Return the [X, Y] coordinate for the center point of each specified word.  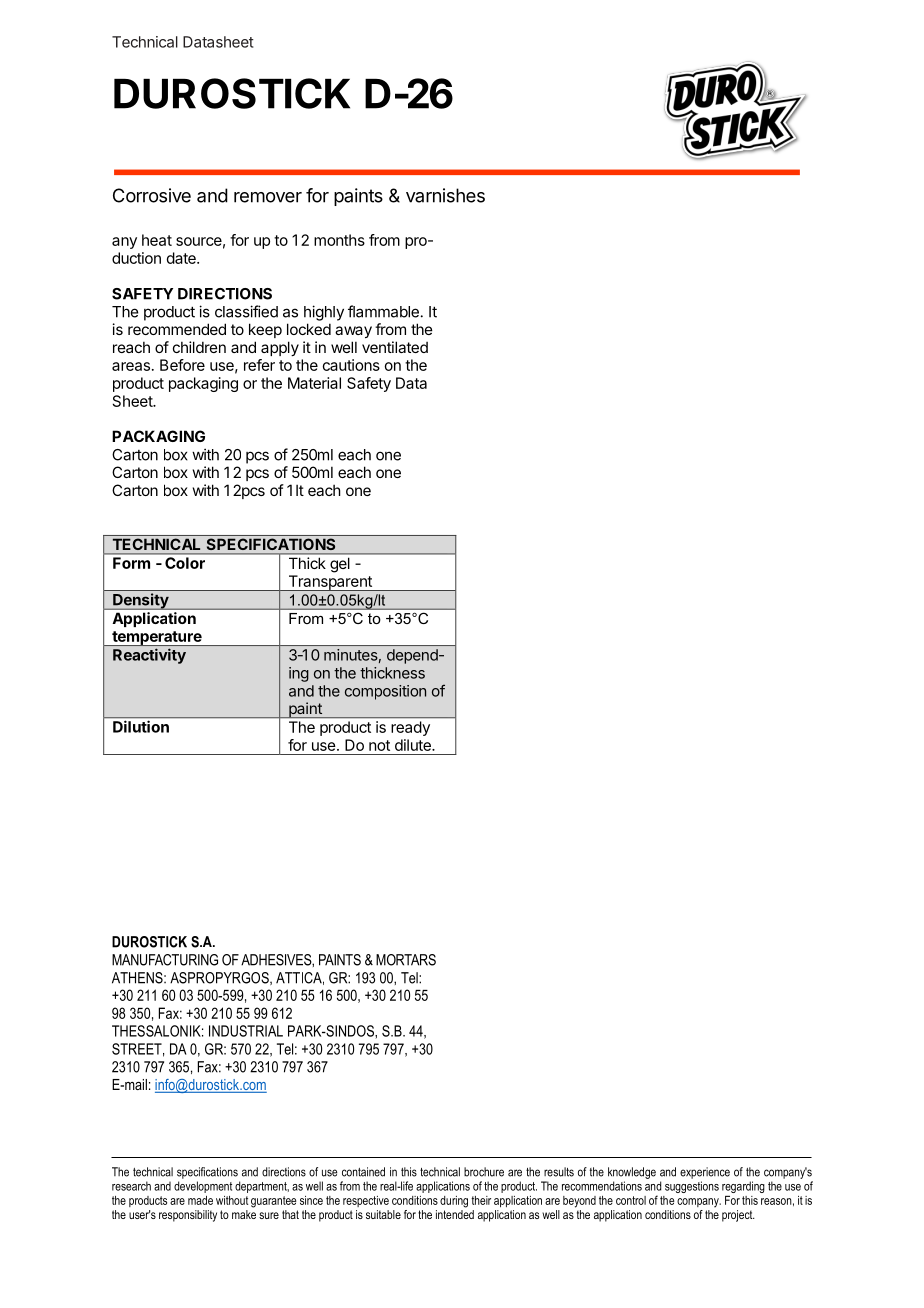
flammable [383, 311]
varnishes [445, 195]
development [203, 1187]
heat [157, 240]
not [379, 745]
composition [385, 692]
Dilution [141, 727]
